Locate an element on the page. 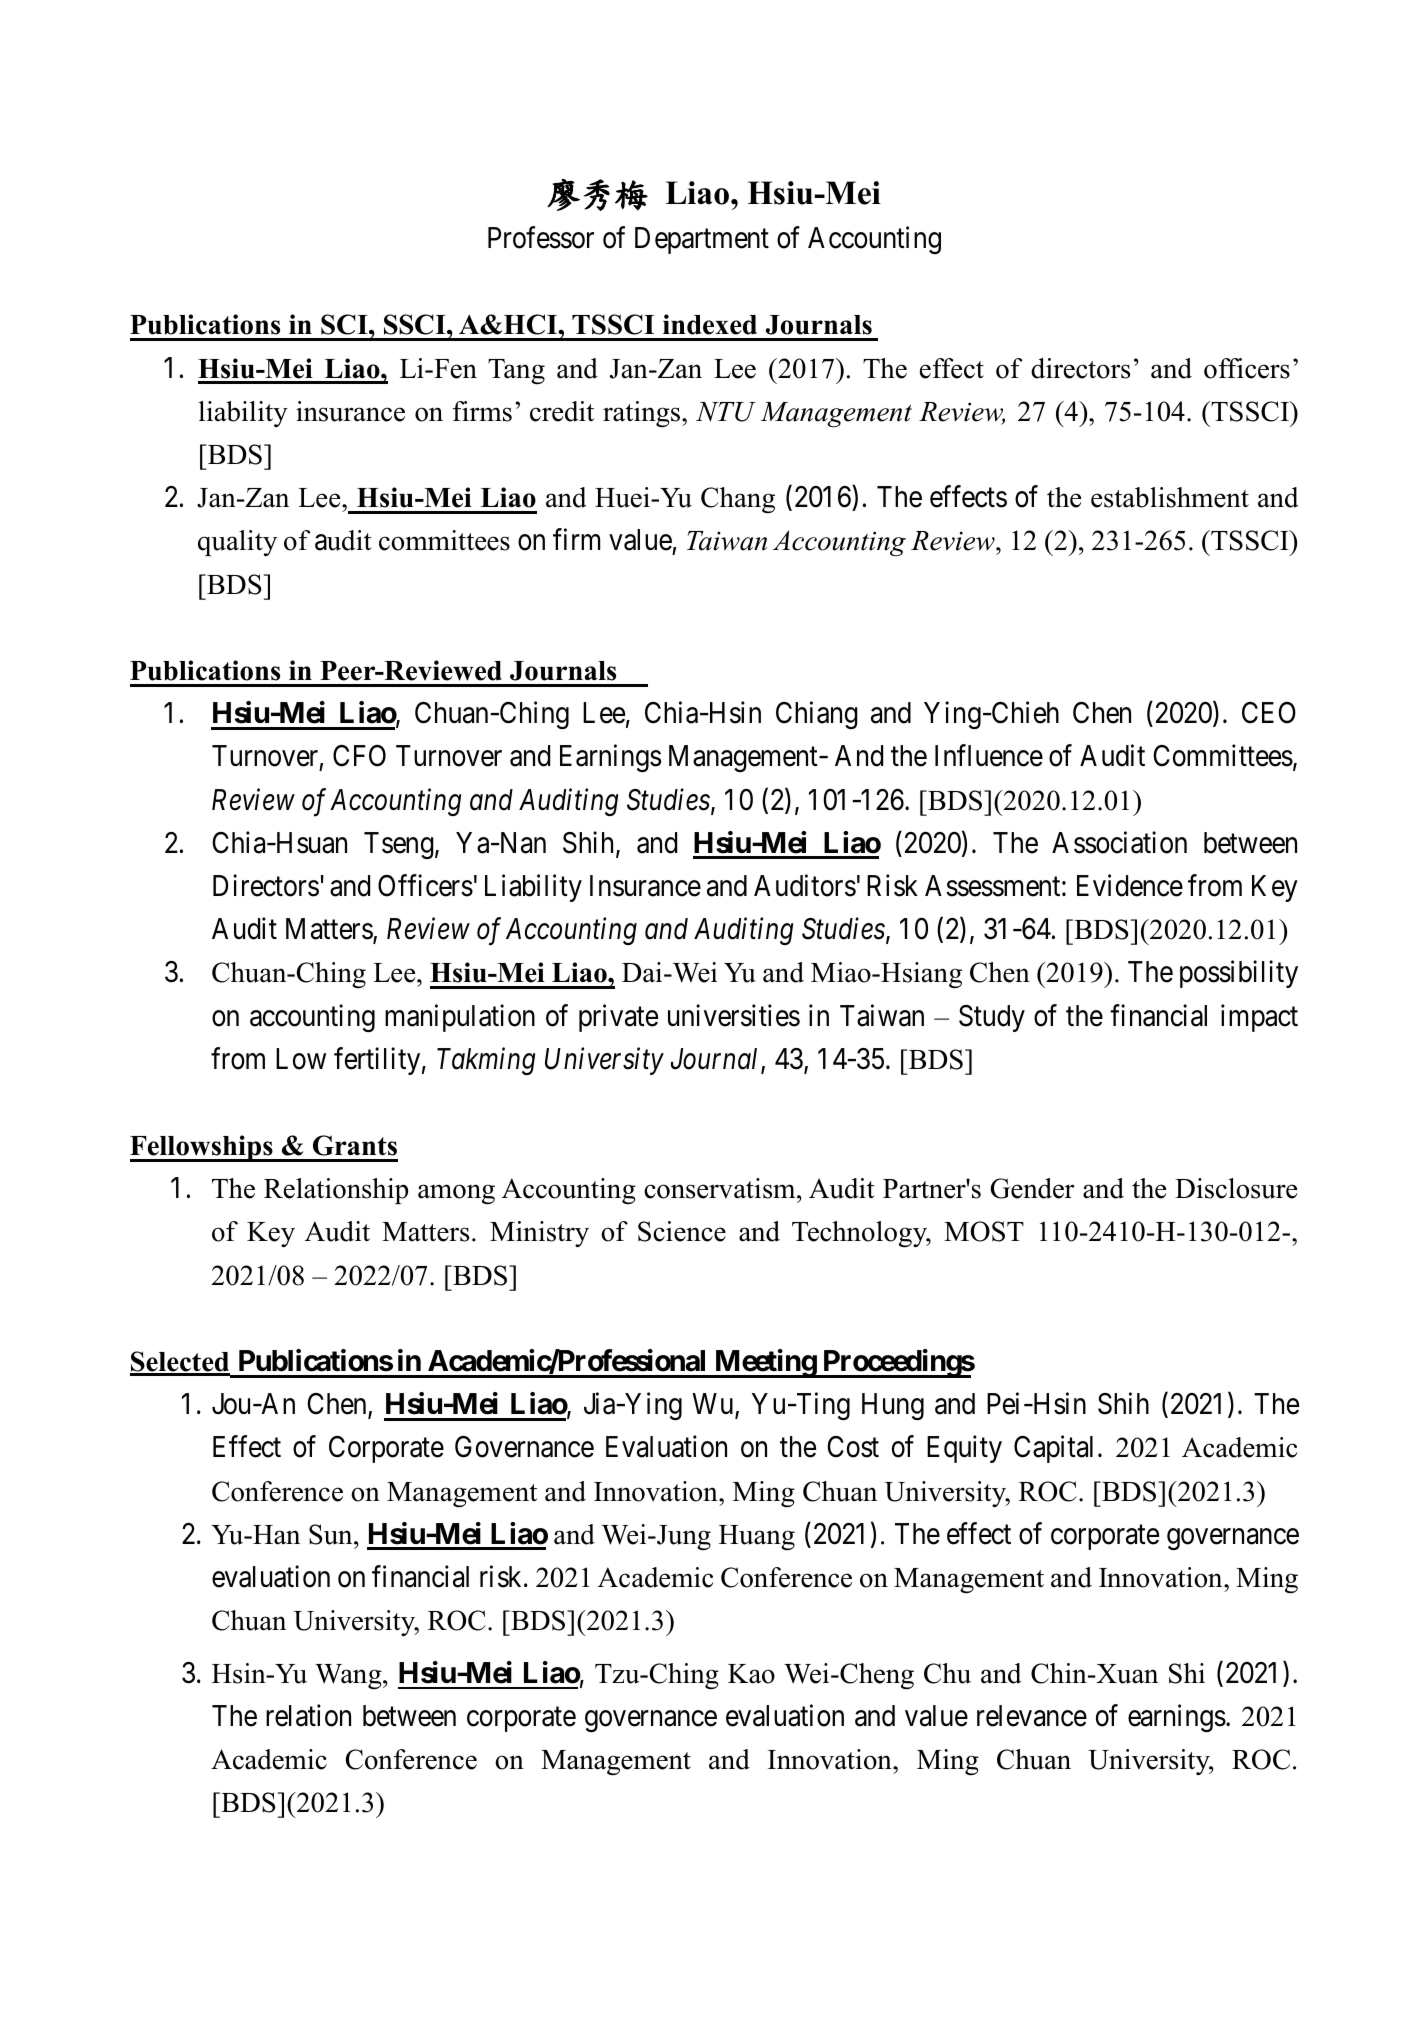 Image resolution: width=1428 pixels, height=2020 pixels. Disclosure is located at coordinates (1236, 1188).
